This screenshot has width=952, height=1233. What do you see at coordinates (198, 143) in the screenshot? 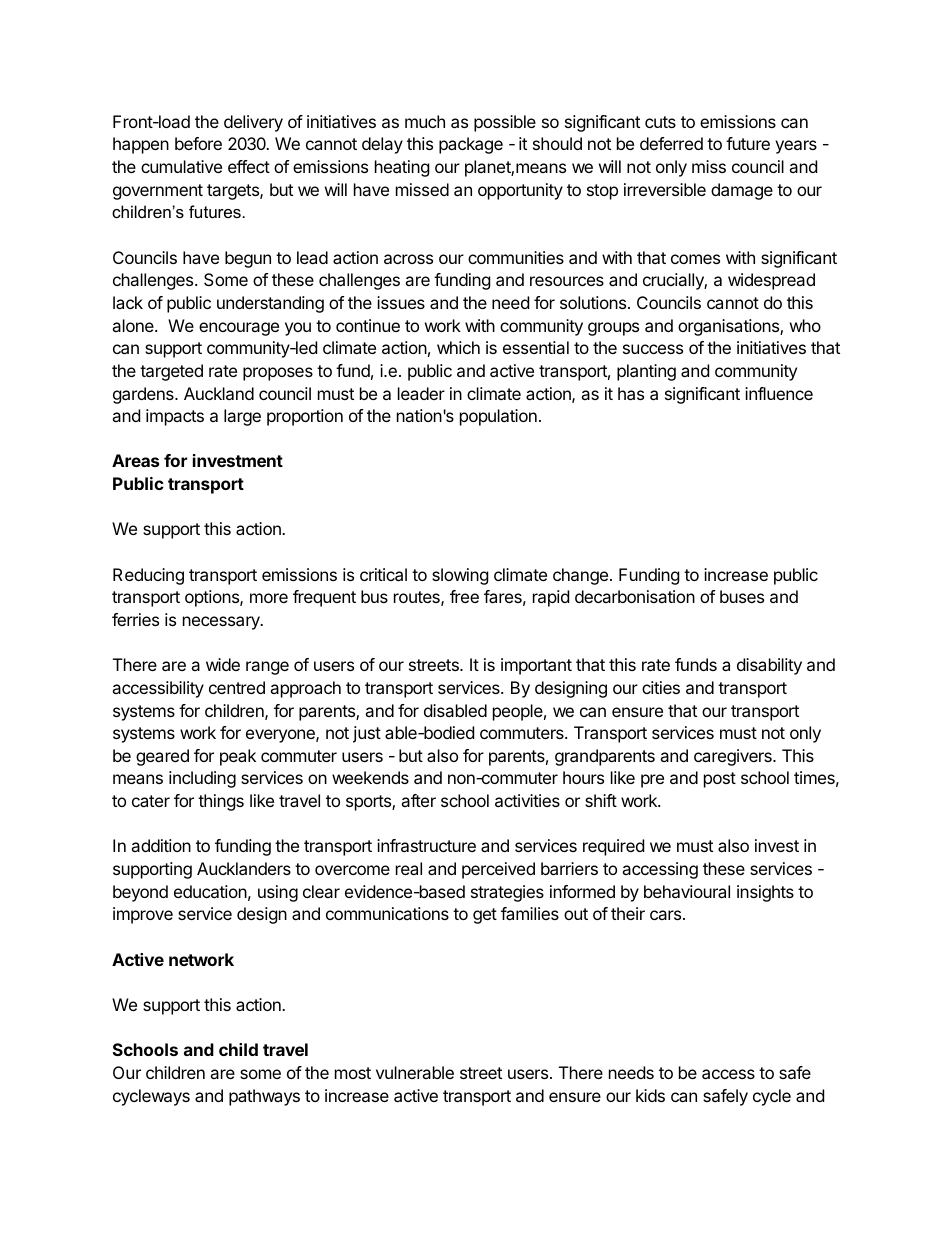
I see `before` at bounding box center [198, 143].
